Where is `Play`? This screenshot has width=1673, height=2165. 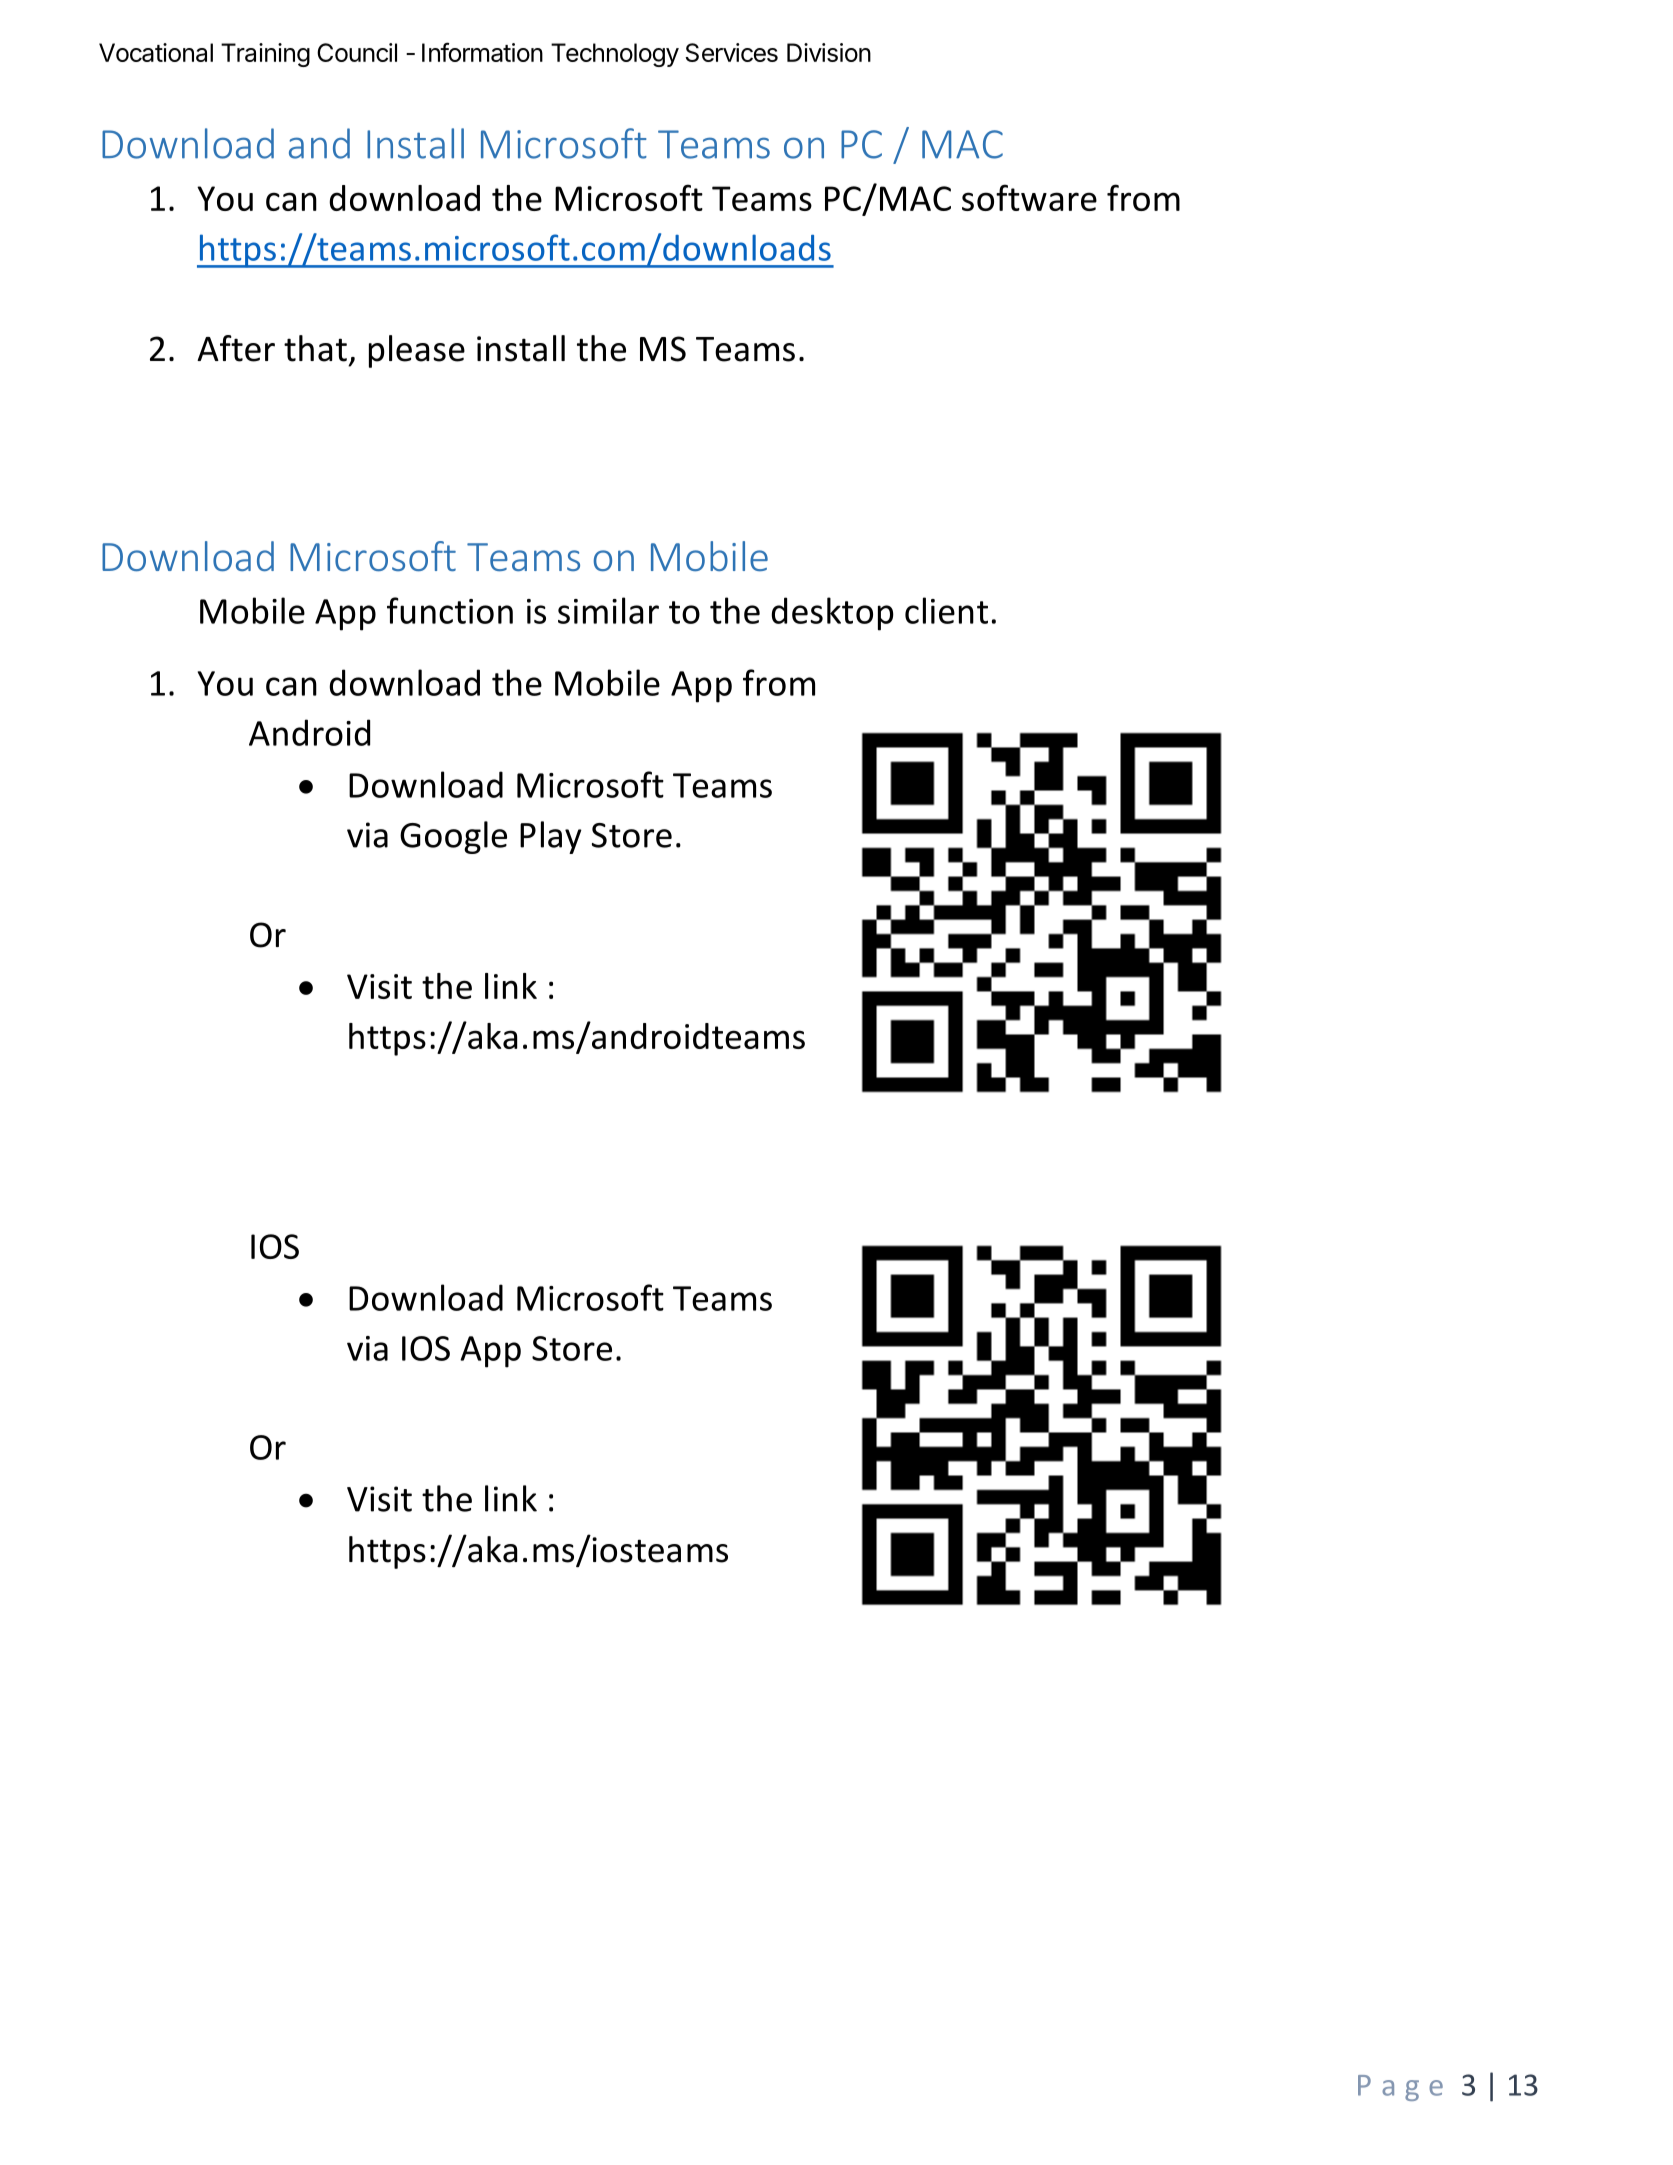
Play is located at coordinates (551, 837).
